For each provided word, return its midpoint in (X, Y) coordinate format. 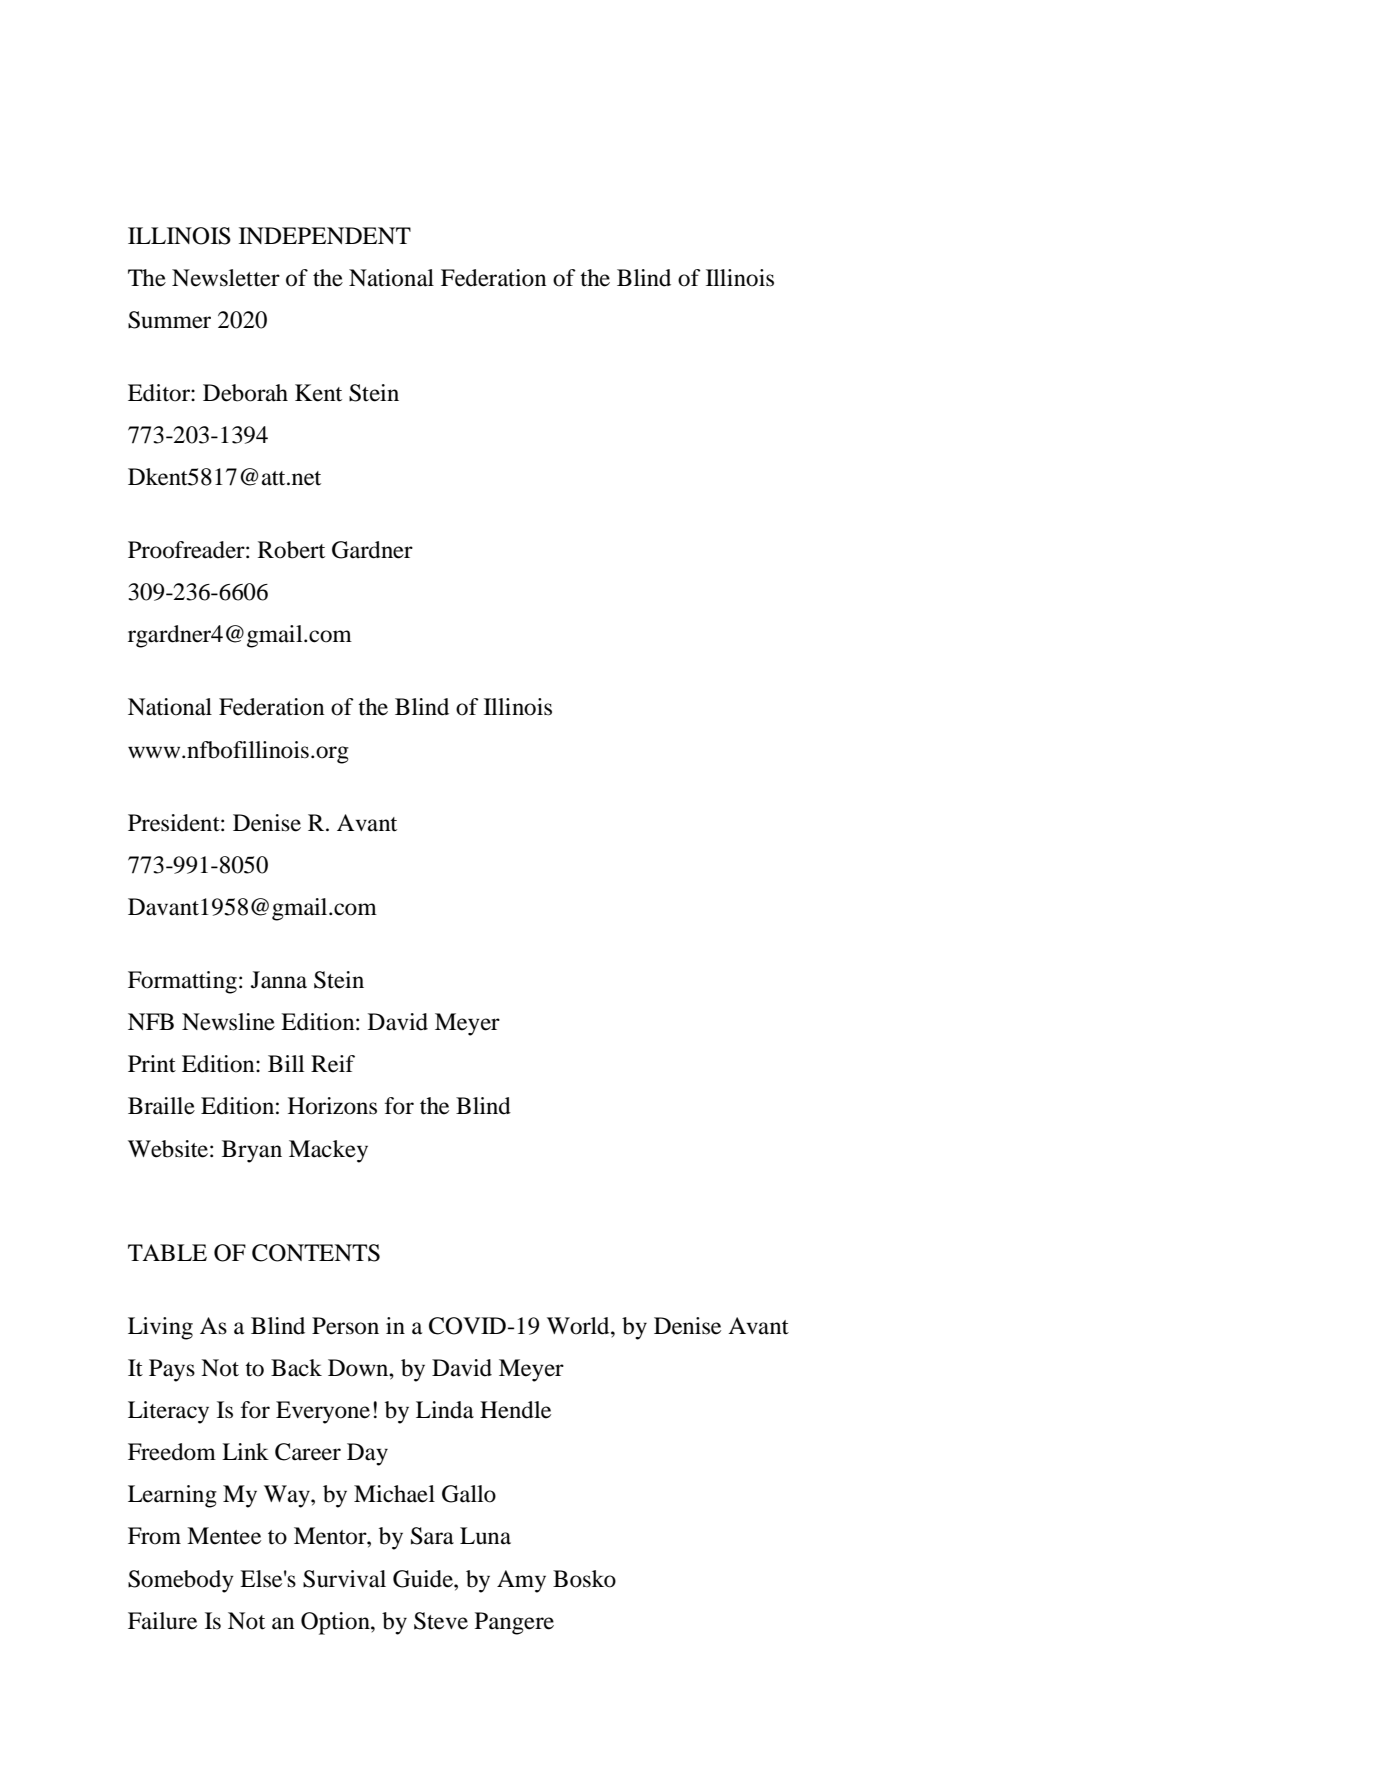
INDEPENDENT (325, 235)
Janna (279, 980)
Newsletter (226, 278)
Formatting (182, 982)
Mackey (328, 1151)
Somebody (181, 1581)
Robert (291, 550)
